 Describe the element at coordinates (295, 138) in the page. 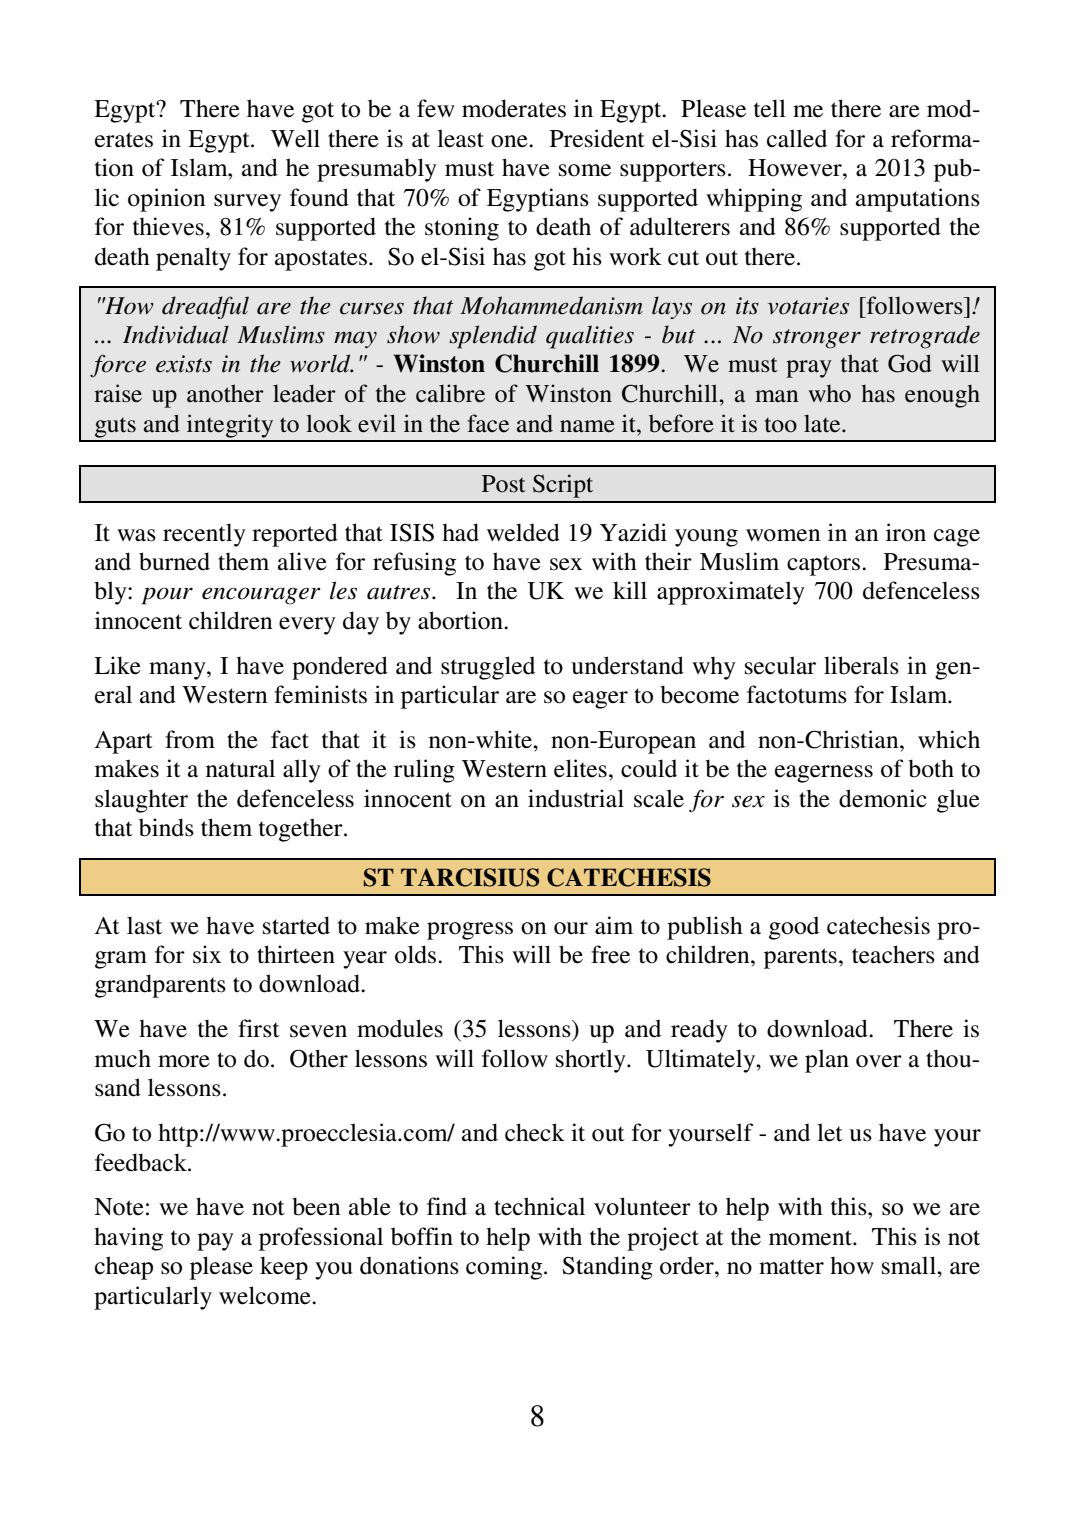

I see `Well` at that location.
